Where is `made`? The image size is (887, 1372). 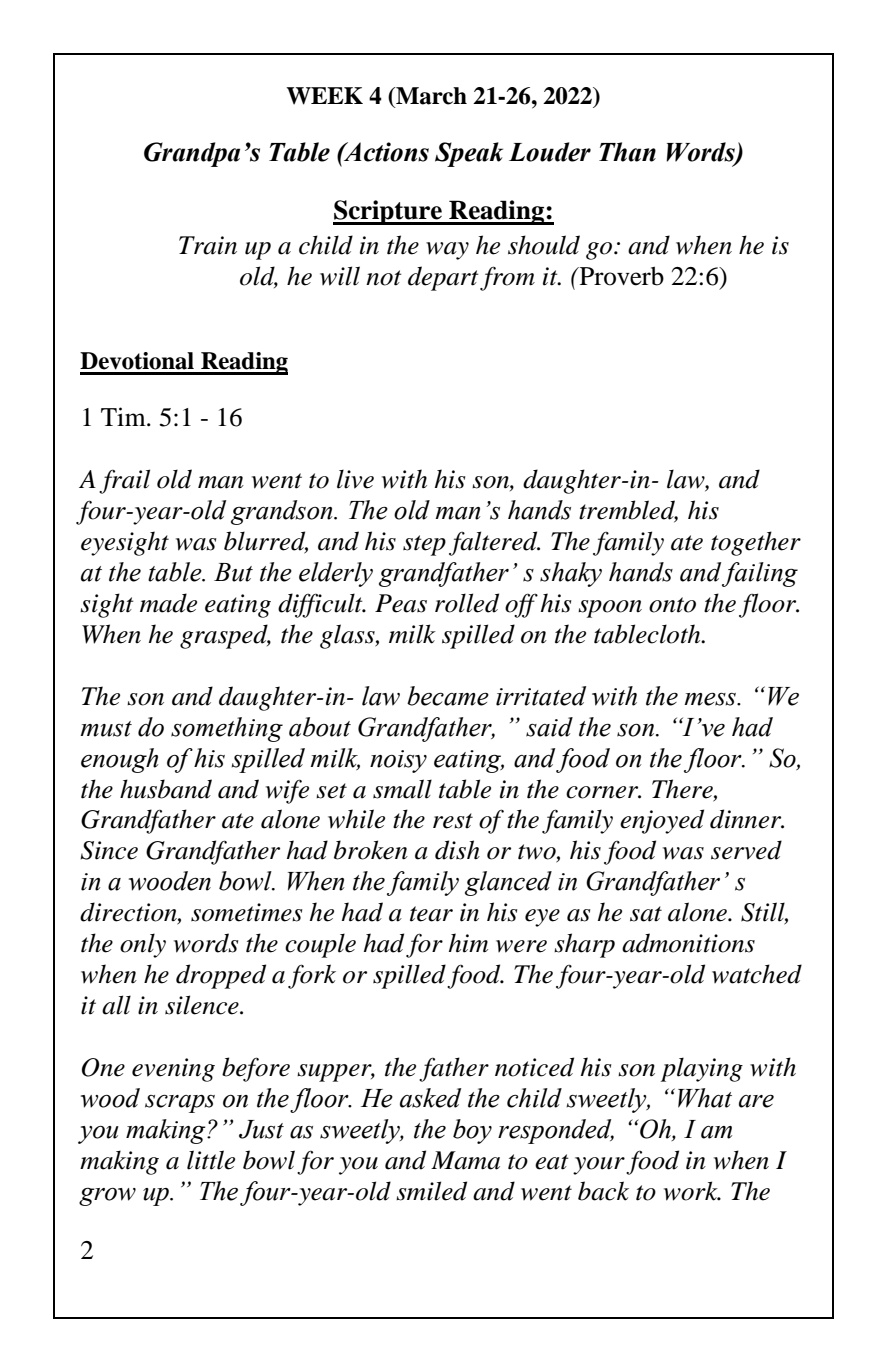
made is located at coordinates (168, 603).
